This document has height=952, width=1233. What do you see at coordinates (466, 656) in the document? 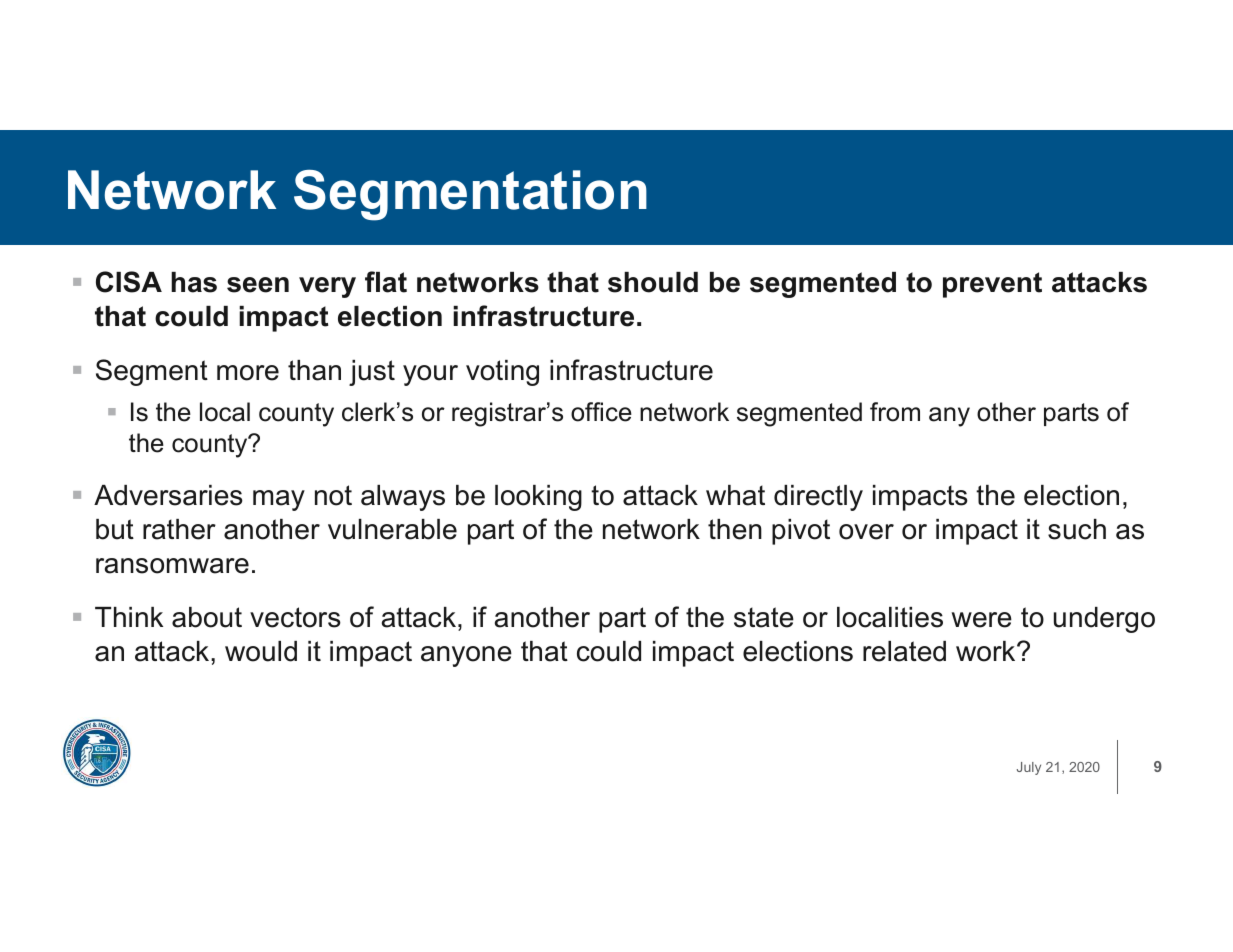
I see `anyone` at bounding box center [466, 656].
